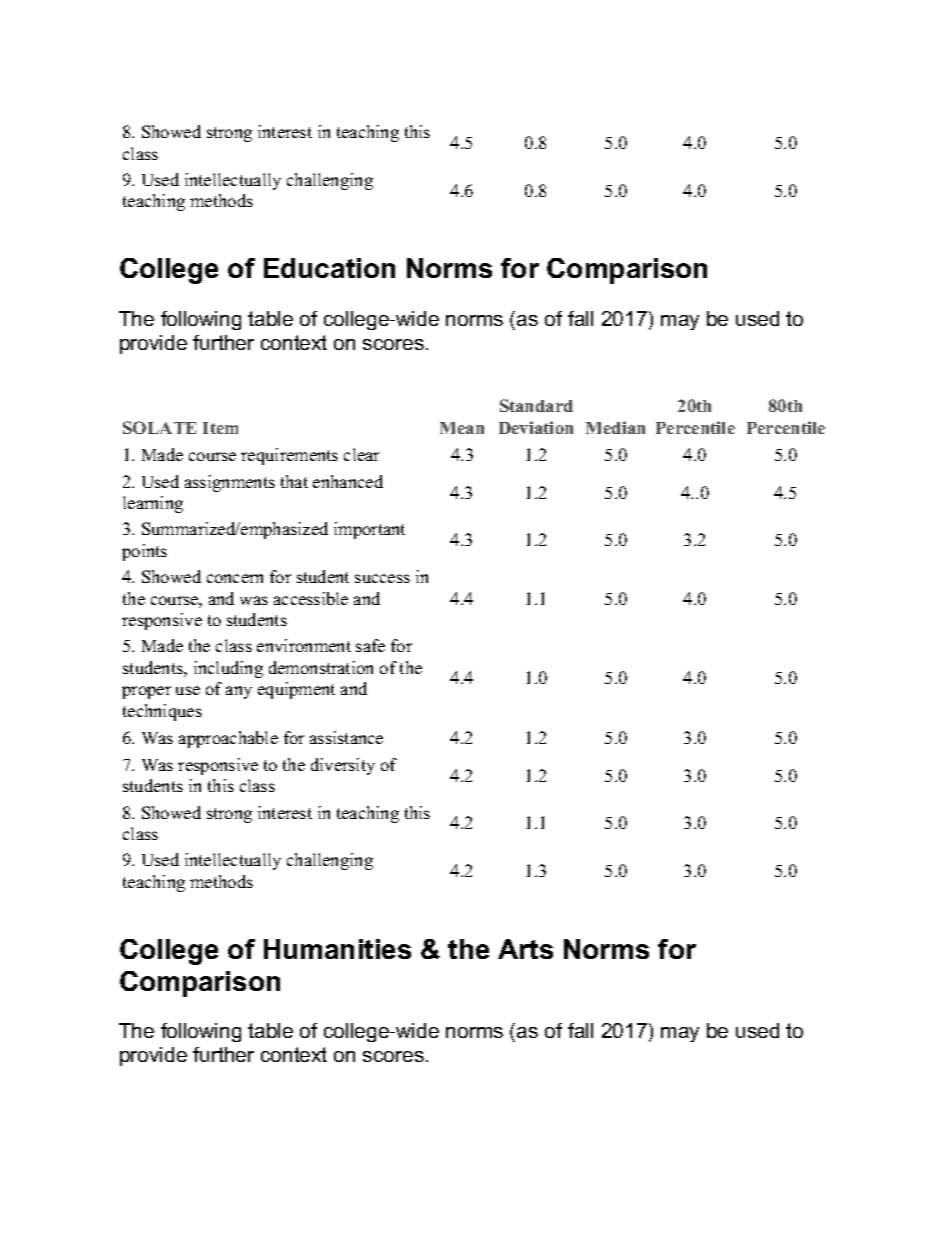 This screenshot has height=1233, width=952. I want to click on Mean, so click(462, 428).
